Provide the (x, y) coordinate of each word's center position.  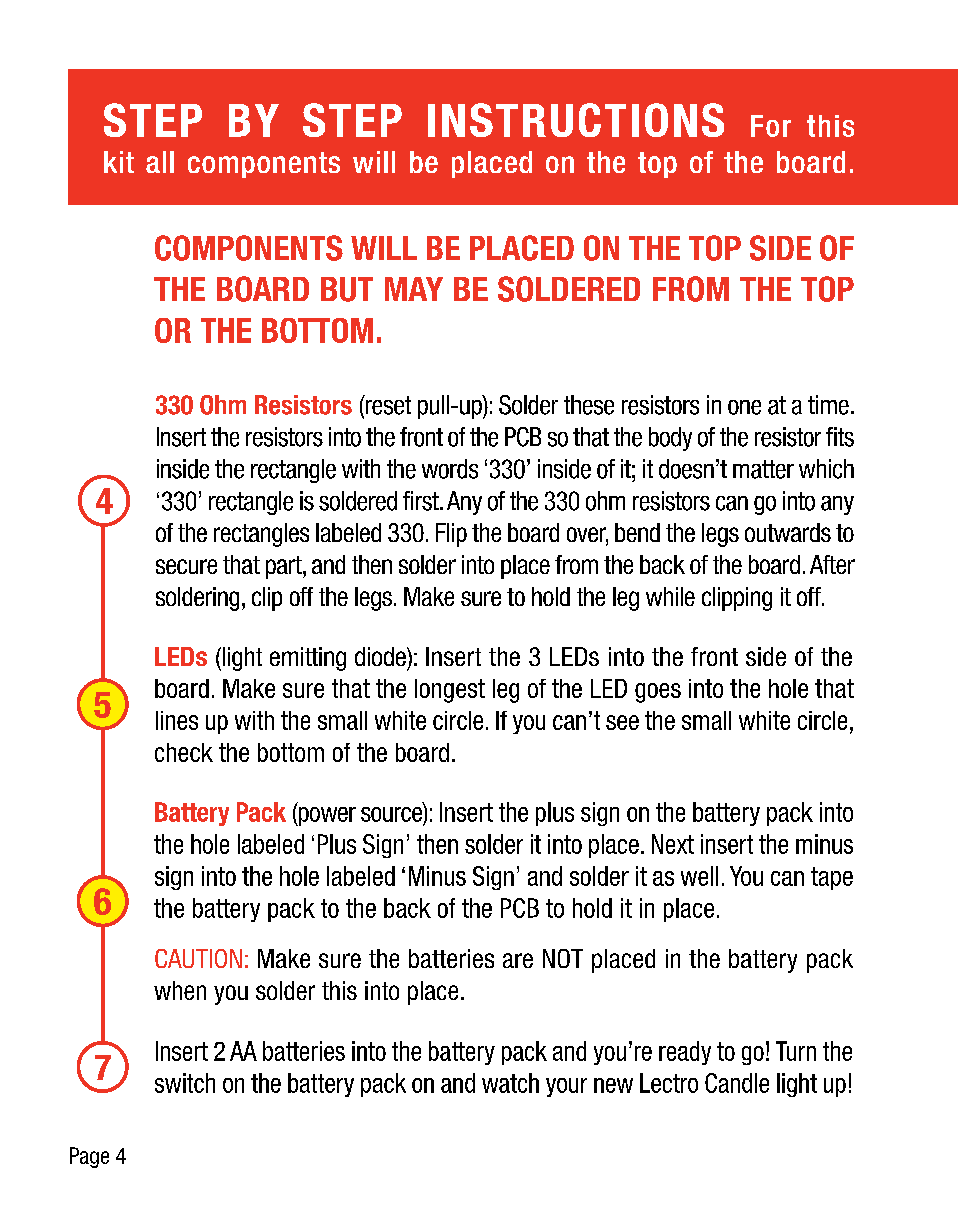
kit (119, 162)
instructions (576, 120)
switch (185, 1083)
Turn (796, 1051)
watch (510, 1083)
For (771, 126)
